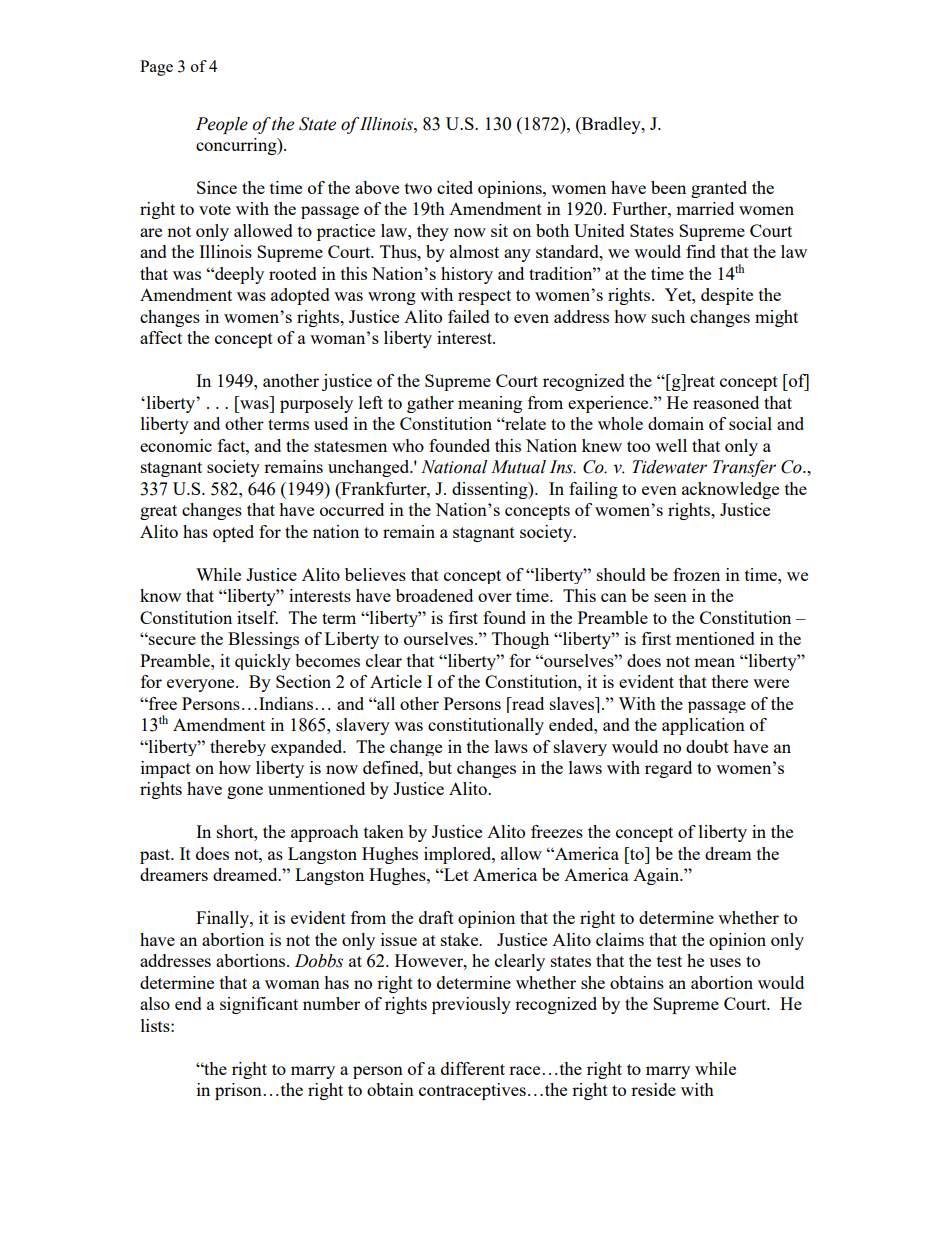 This page has height=1233, width=952. I want to click on economic, so click(176, 445).
